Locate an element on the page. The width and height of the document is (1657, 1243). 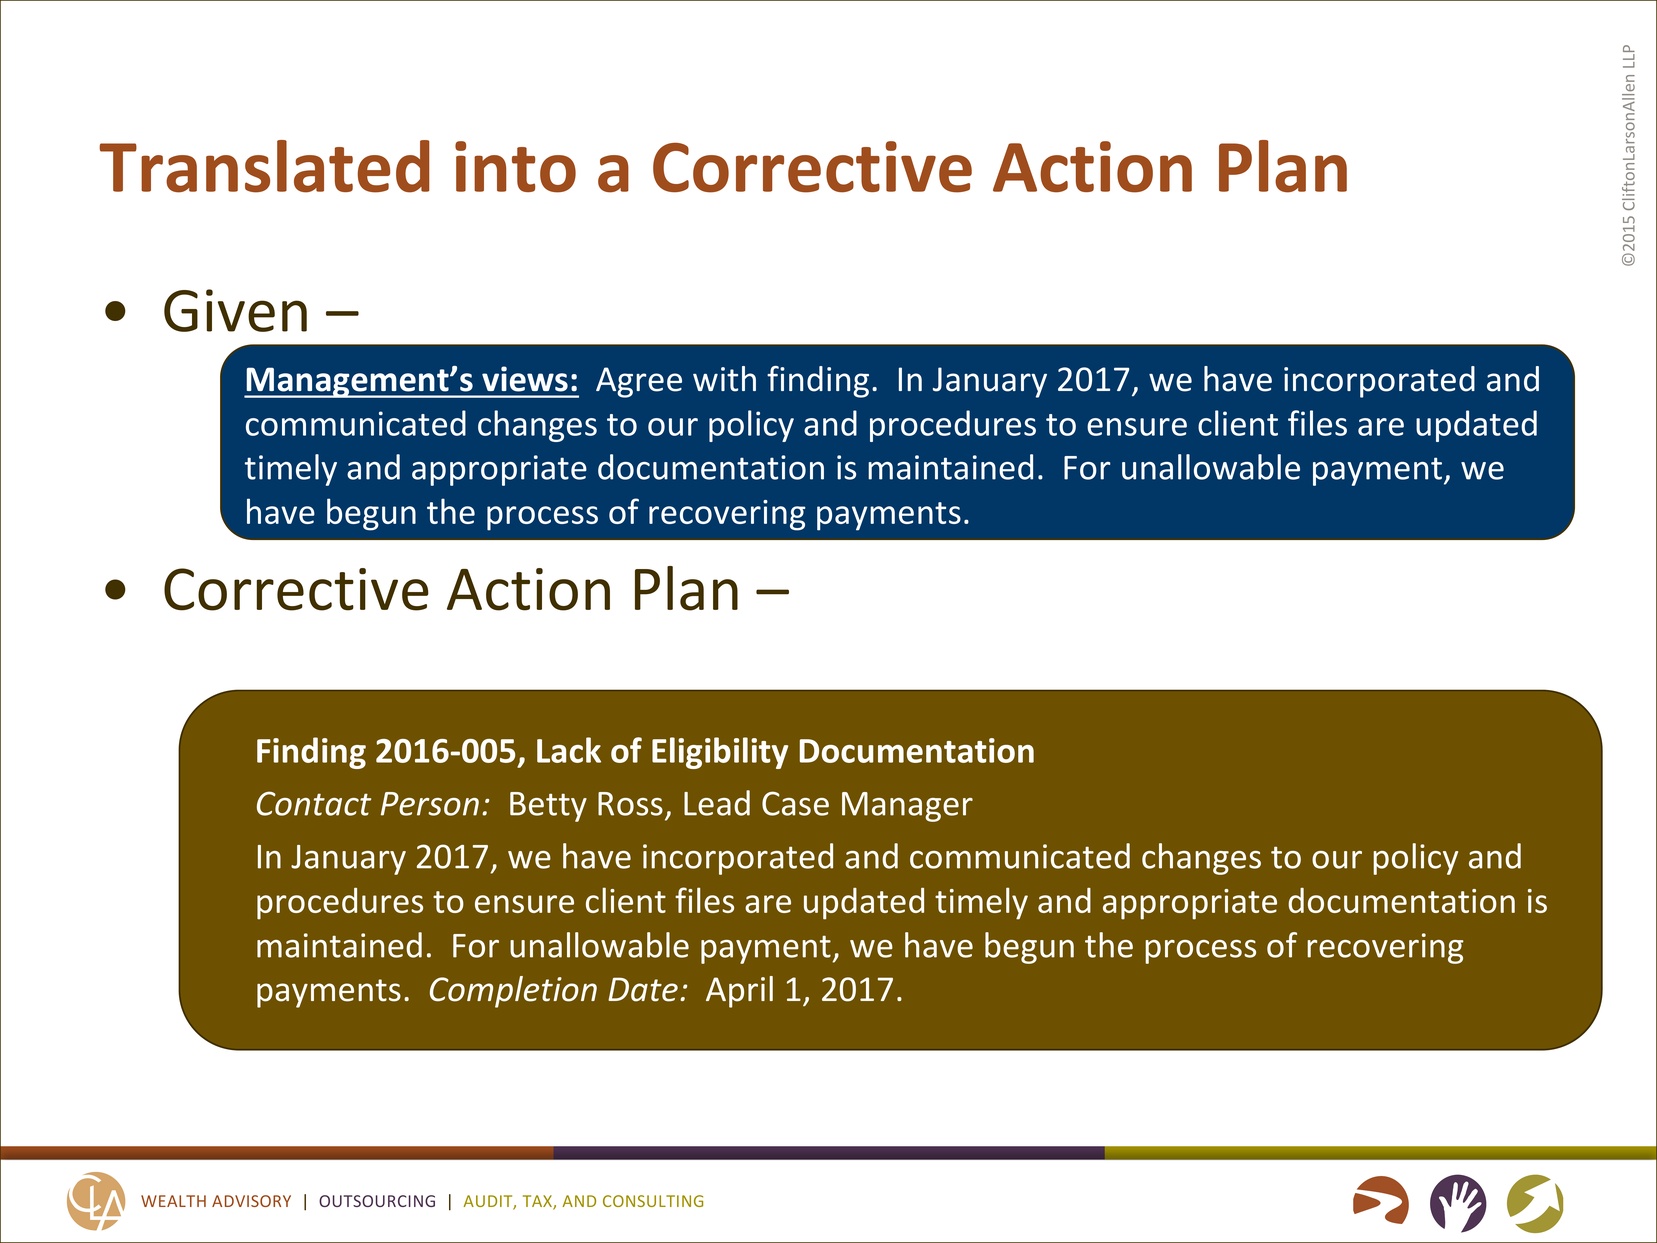
CONSULTING is located at coordinates (653, 1201).
